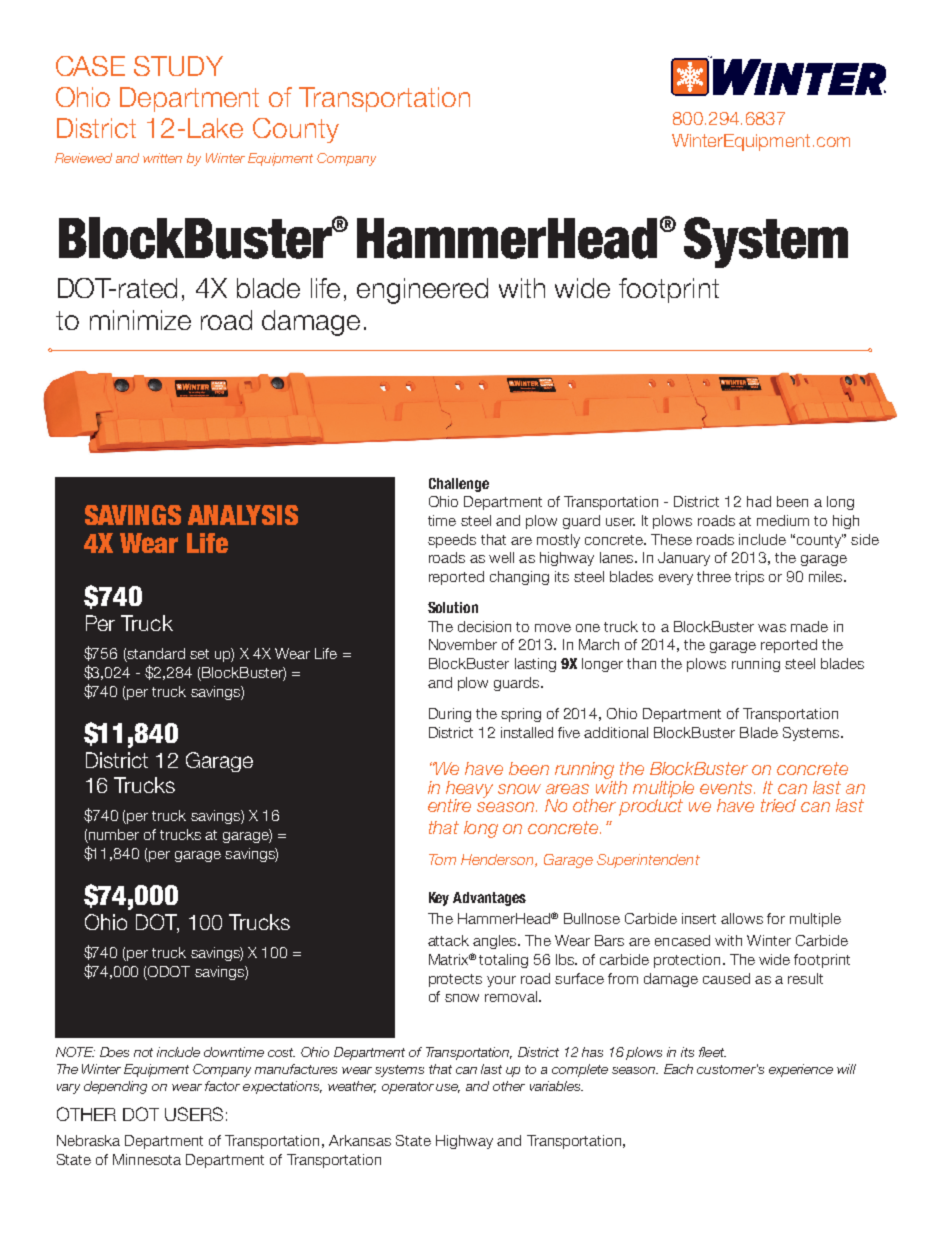  I want to click on Minnesota, so click(147, 1159).
